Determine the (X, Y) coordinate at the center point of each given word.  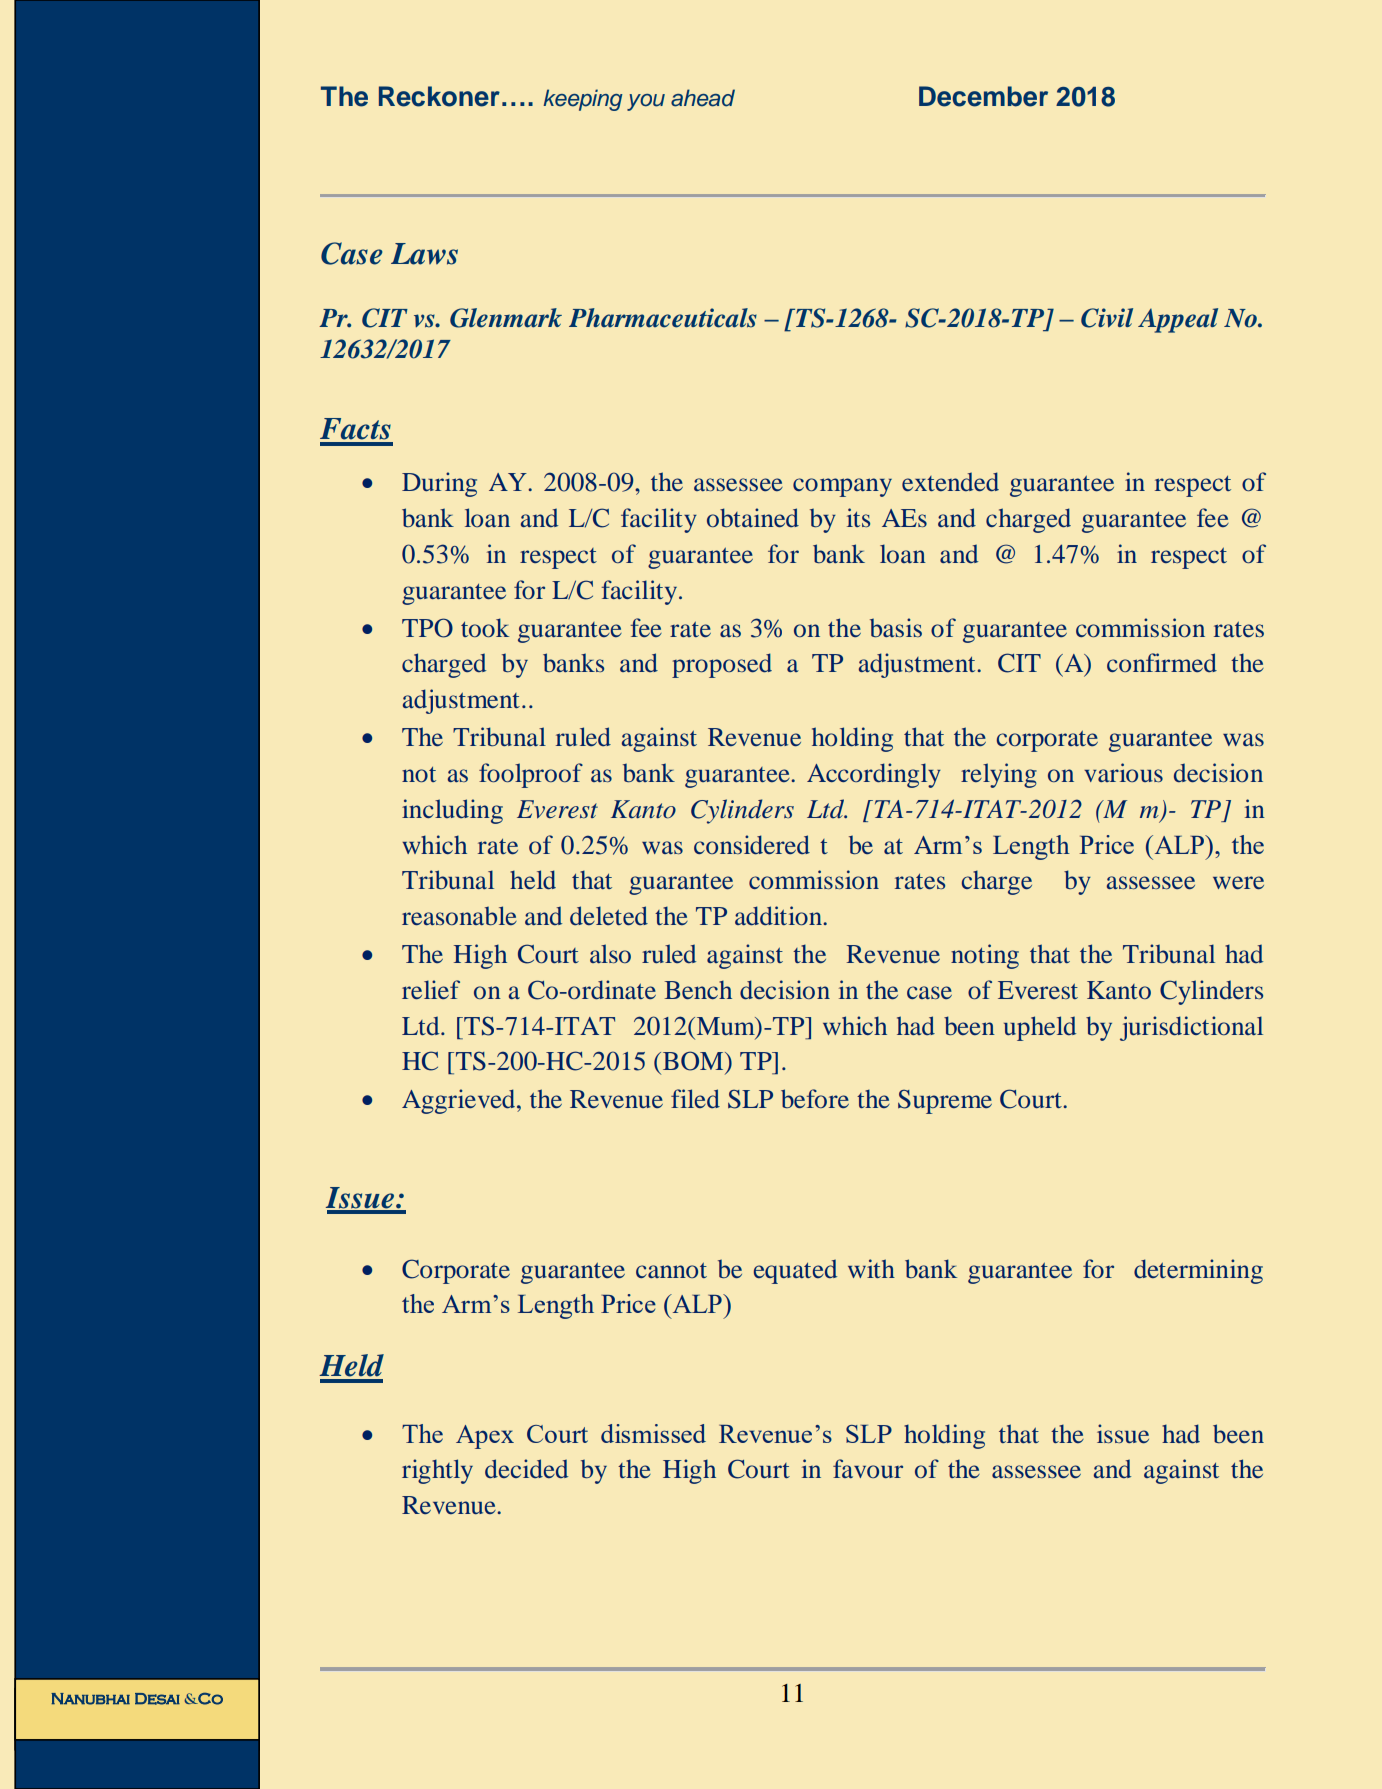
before (815, 1098)
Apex (485, 1437)
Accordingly (874, 775)
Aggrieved (460, 1101)
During (439, 484)
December (983, 96)
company (842, 487)
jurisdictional (1191, 1028)
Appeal (1178, 320)
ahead (703, 98)
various (1123, 772)
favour (868, 1468)
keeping (583, 100)
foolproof (531, 775)
